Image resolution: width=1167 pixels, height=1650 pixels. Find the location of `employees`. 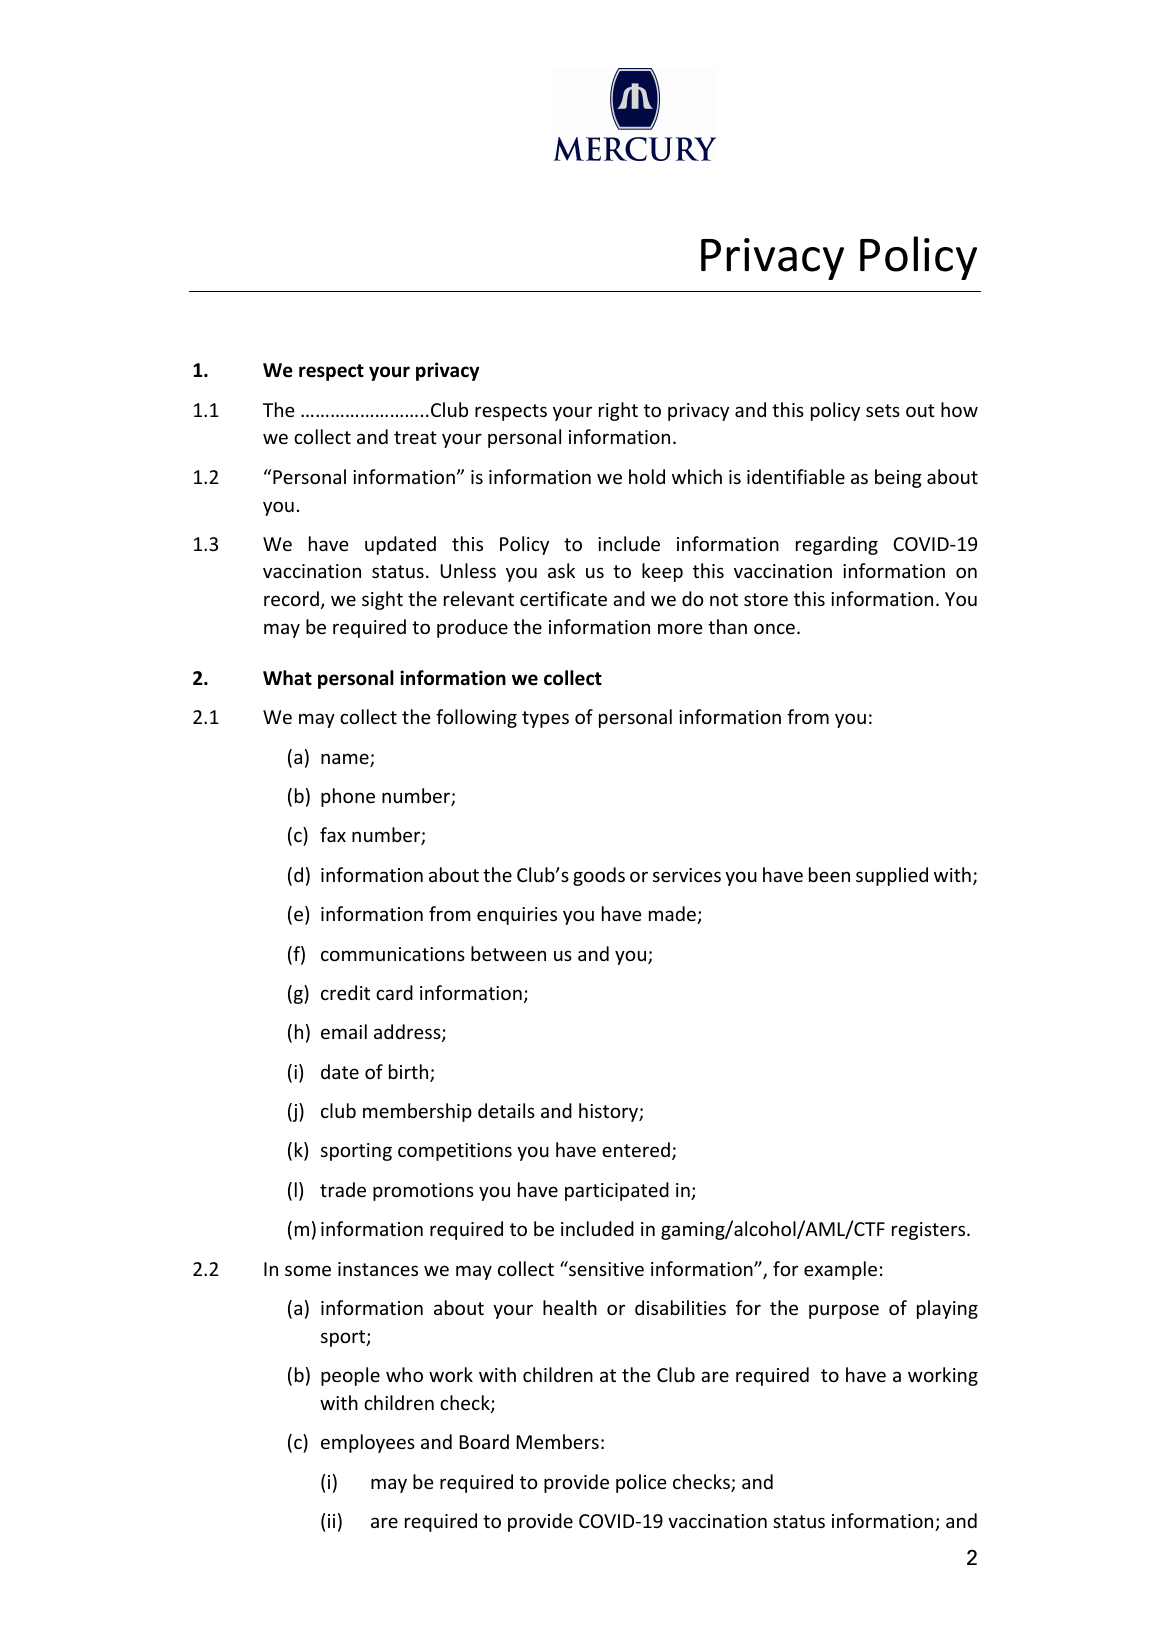

employees is located at coordinates (368, 1443).
